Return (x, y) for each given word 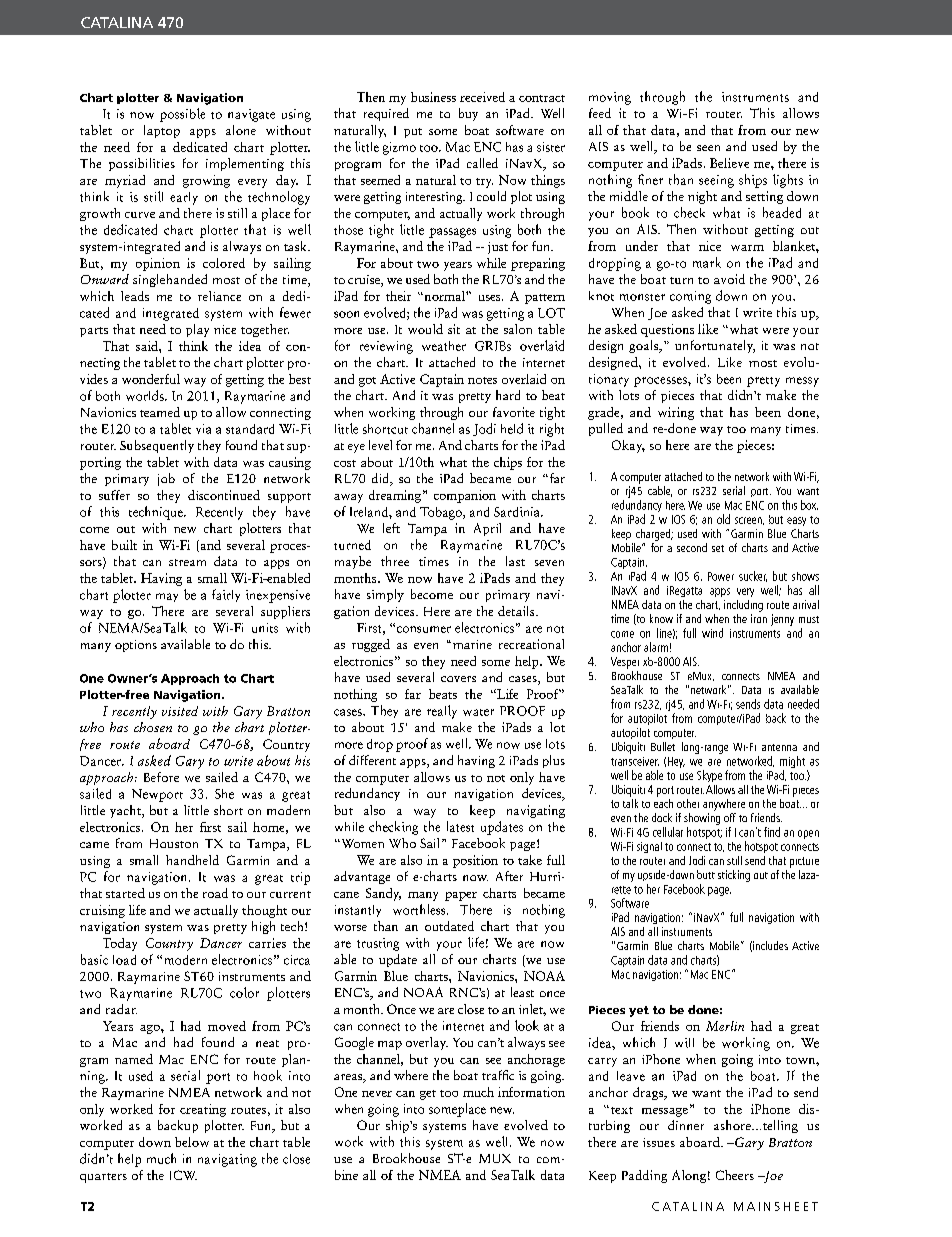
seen (708, 148)
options (136, 646)
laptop (162, 131)
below (192, 1142)
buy (468, 114)
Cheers (735, 1175)
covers (458, 679)
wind (712, 633)
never (377, 1094)
